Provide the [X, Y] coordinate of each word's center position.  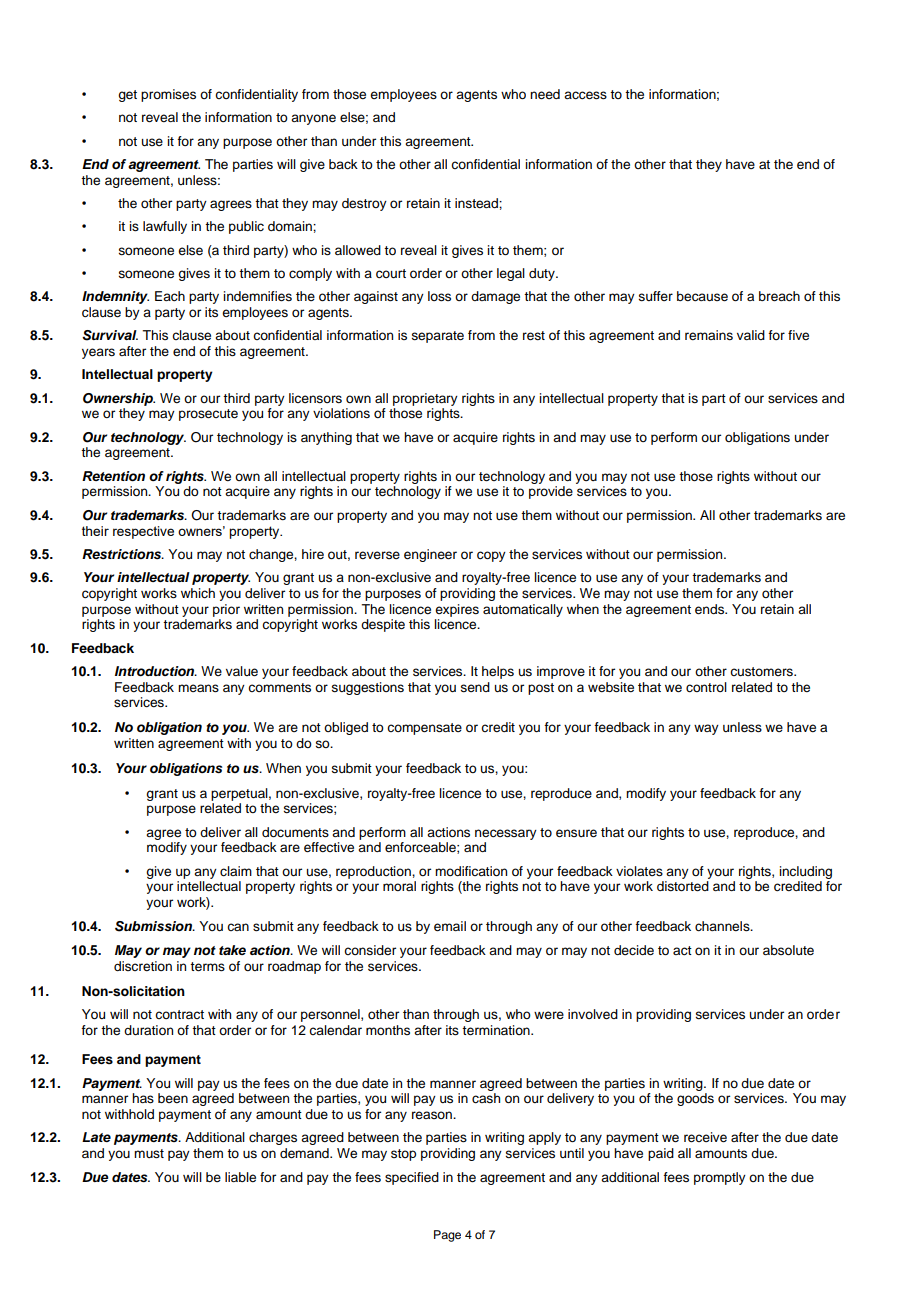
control [706, 687]
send [475, 687]
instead [477, 203]
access [585, 95]
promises [168, 95]
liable [240, 1177]
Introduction [156, 671]
